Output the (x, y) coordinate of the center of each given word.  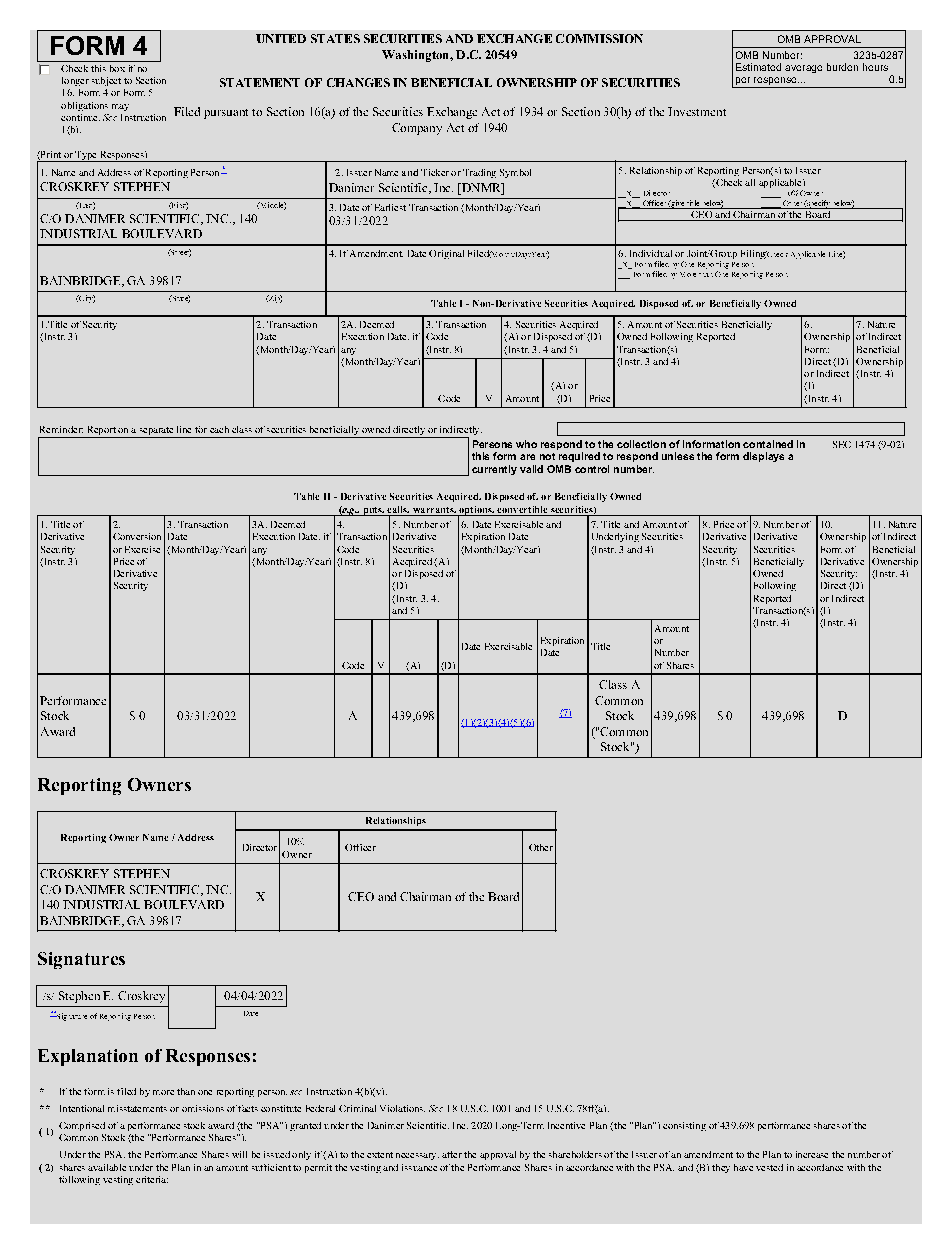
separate (156, 431)
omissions (203, 1108)
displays (763, 457)
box (117, 68)
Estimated (758, 67)
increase (812, 1154)
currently (494, 470)
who (526, 444)
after (452, 1154)
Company (417, 129)
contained (768, 444)
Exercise (142, 549)
